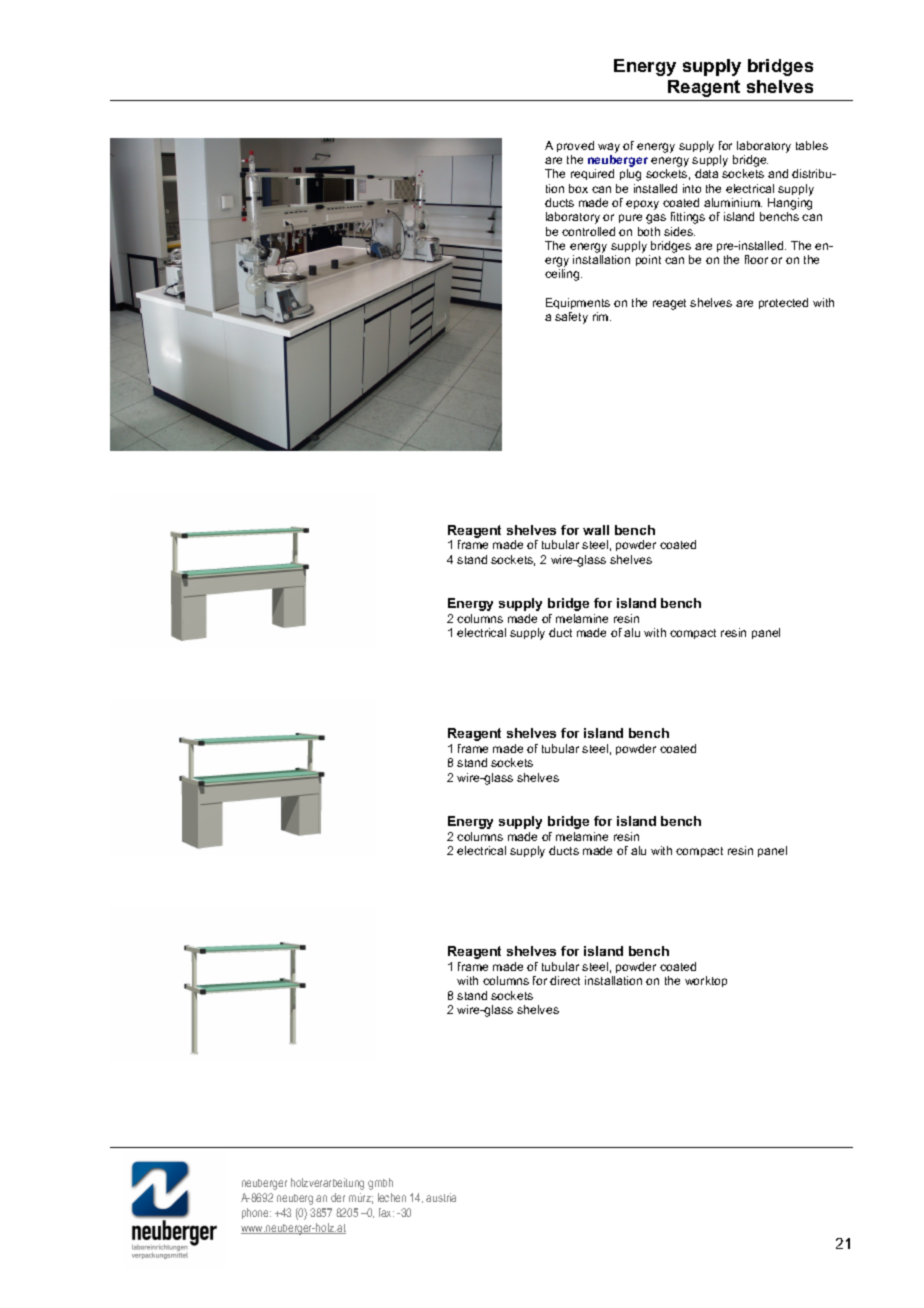 The width and height of the document is (924, 1308). I want to click on worktop, so click(706, 981).
